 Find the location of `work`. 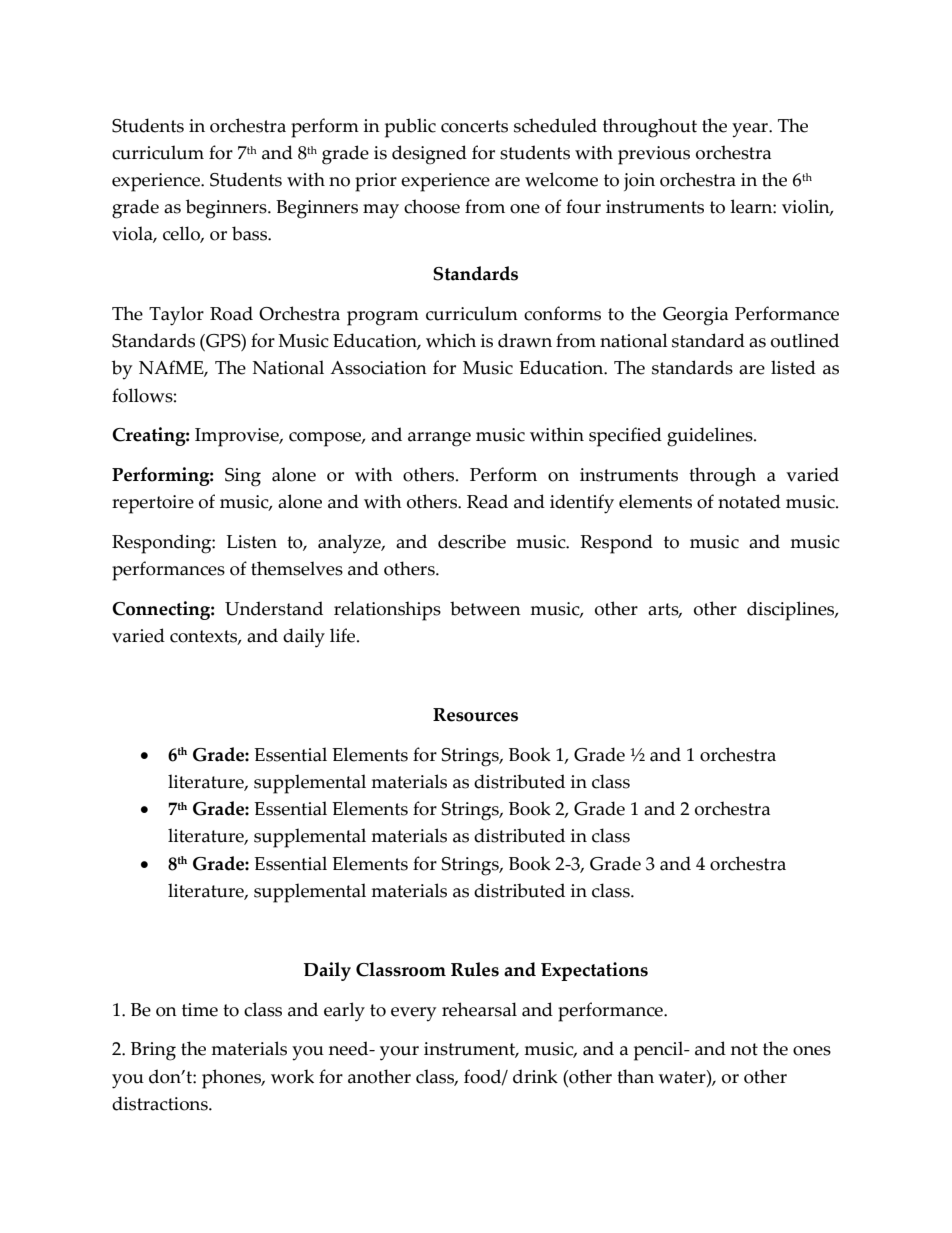

work is located at coordinates (292, 1076).
